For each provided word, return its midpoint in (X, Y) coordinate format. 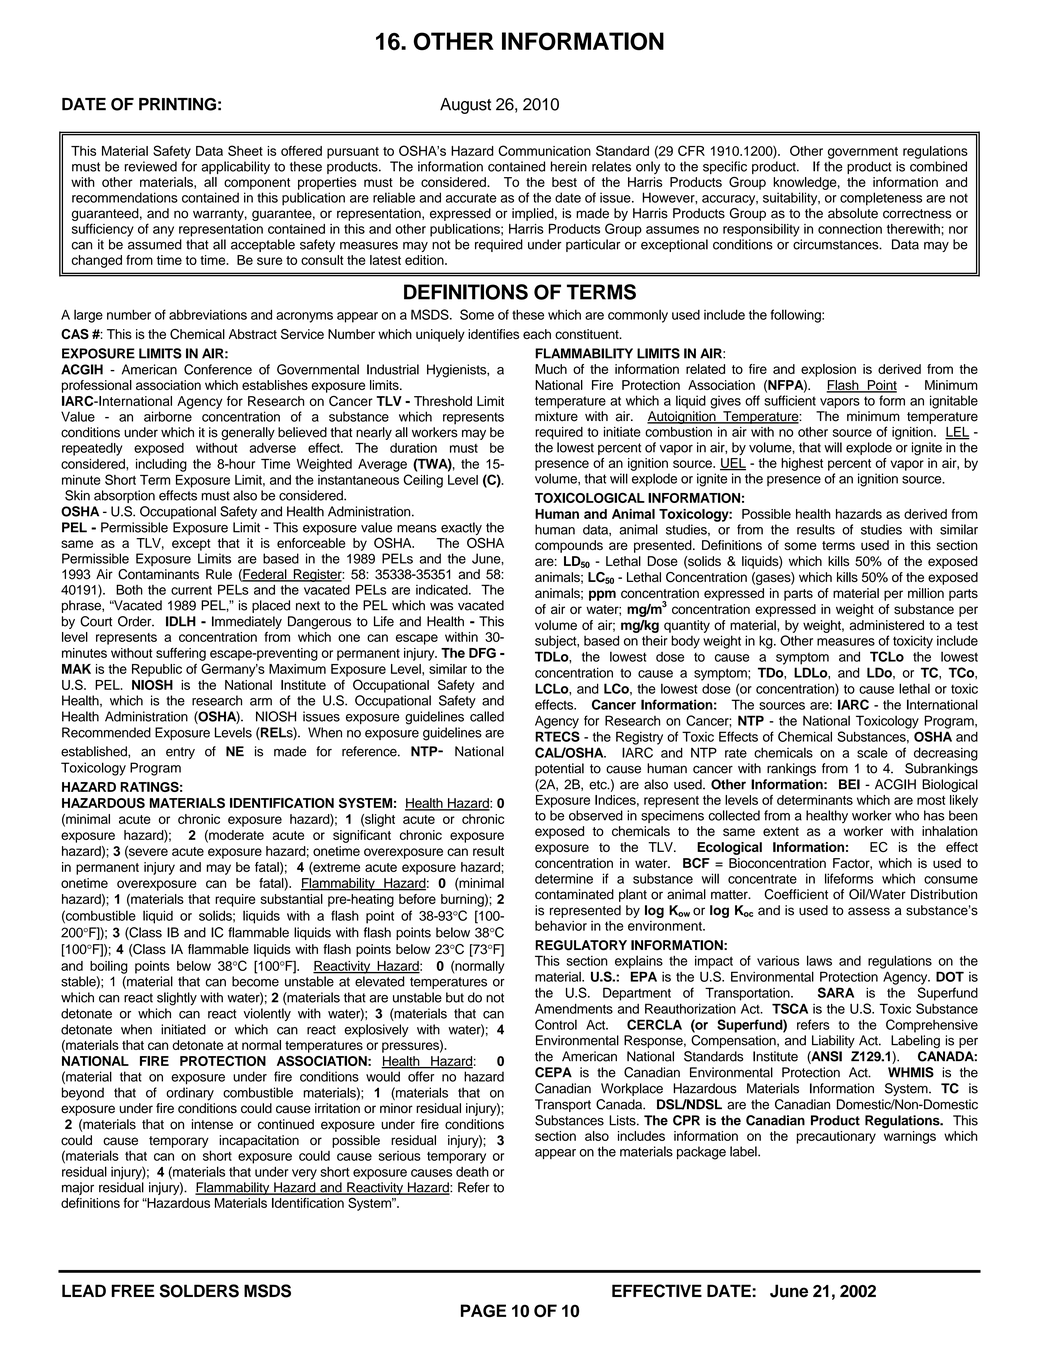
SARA (836, 992)
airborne (168, 416)
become (255, 981)
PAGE (483, 1311)
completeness (881, 199)
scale (872, 752)
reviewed (151, 166)
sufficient (790, 400)
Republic (157, 670)
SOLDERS (199, 1291)
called (487, 716)
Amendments (574, 1009)
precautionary (836, 1137)
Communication (544, 150)
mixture (556, 416)
